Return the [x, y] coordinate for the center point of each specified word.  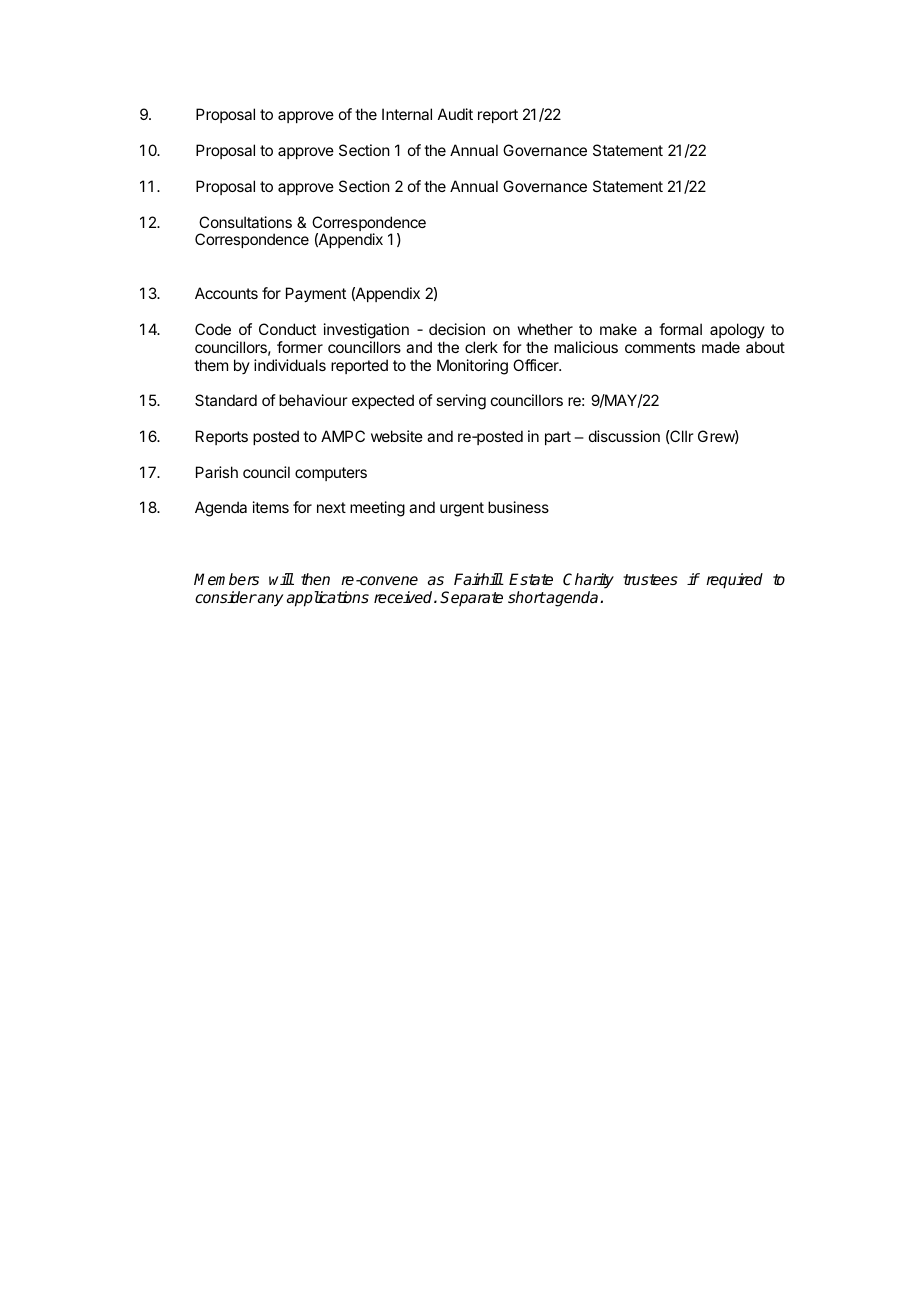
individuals [290, 365]
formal [680, 329]
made [721, 347]
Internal [407, 114]
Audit [455, 114]
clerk [481, 347]
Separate [471, 598]
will [281, 579]
